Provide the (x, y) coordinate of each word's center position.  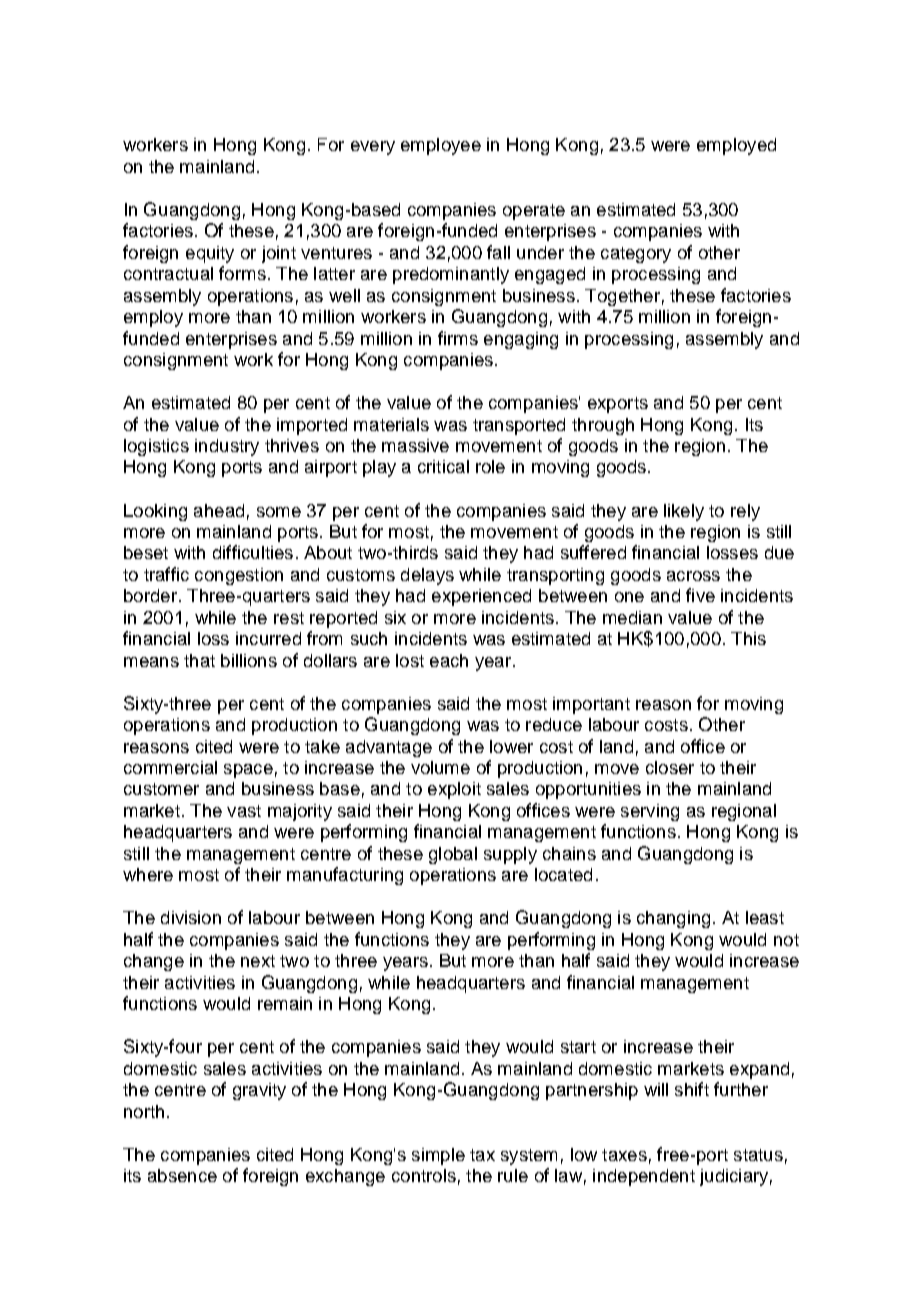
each (449, 660)
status (758, 1155)
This (748, 638)
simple (438, 1156)
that (199, 660)
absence (182, 1175)
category (636, 255)
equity (210, 254)
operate (534, 212)
